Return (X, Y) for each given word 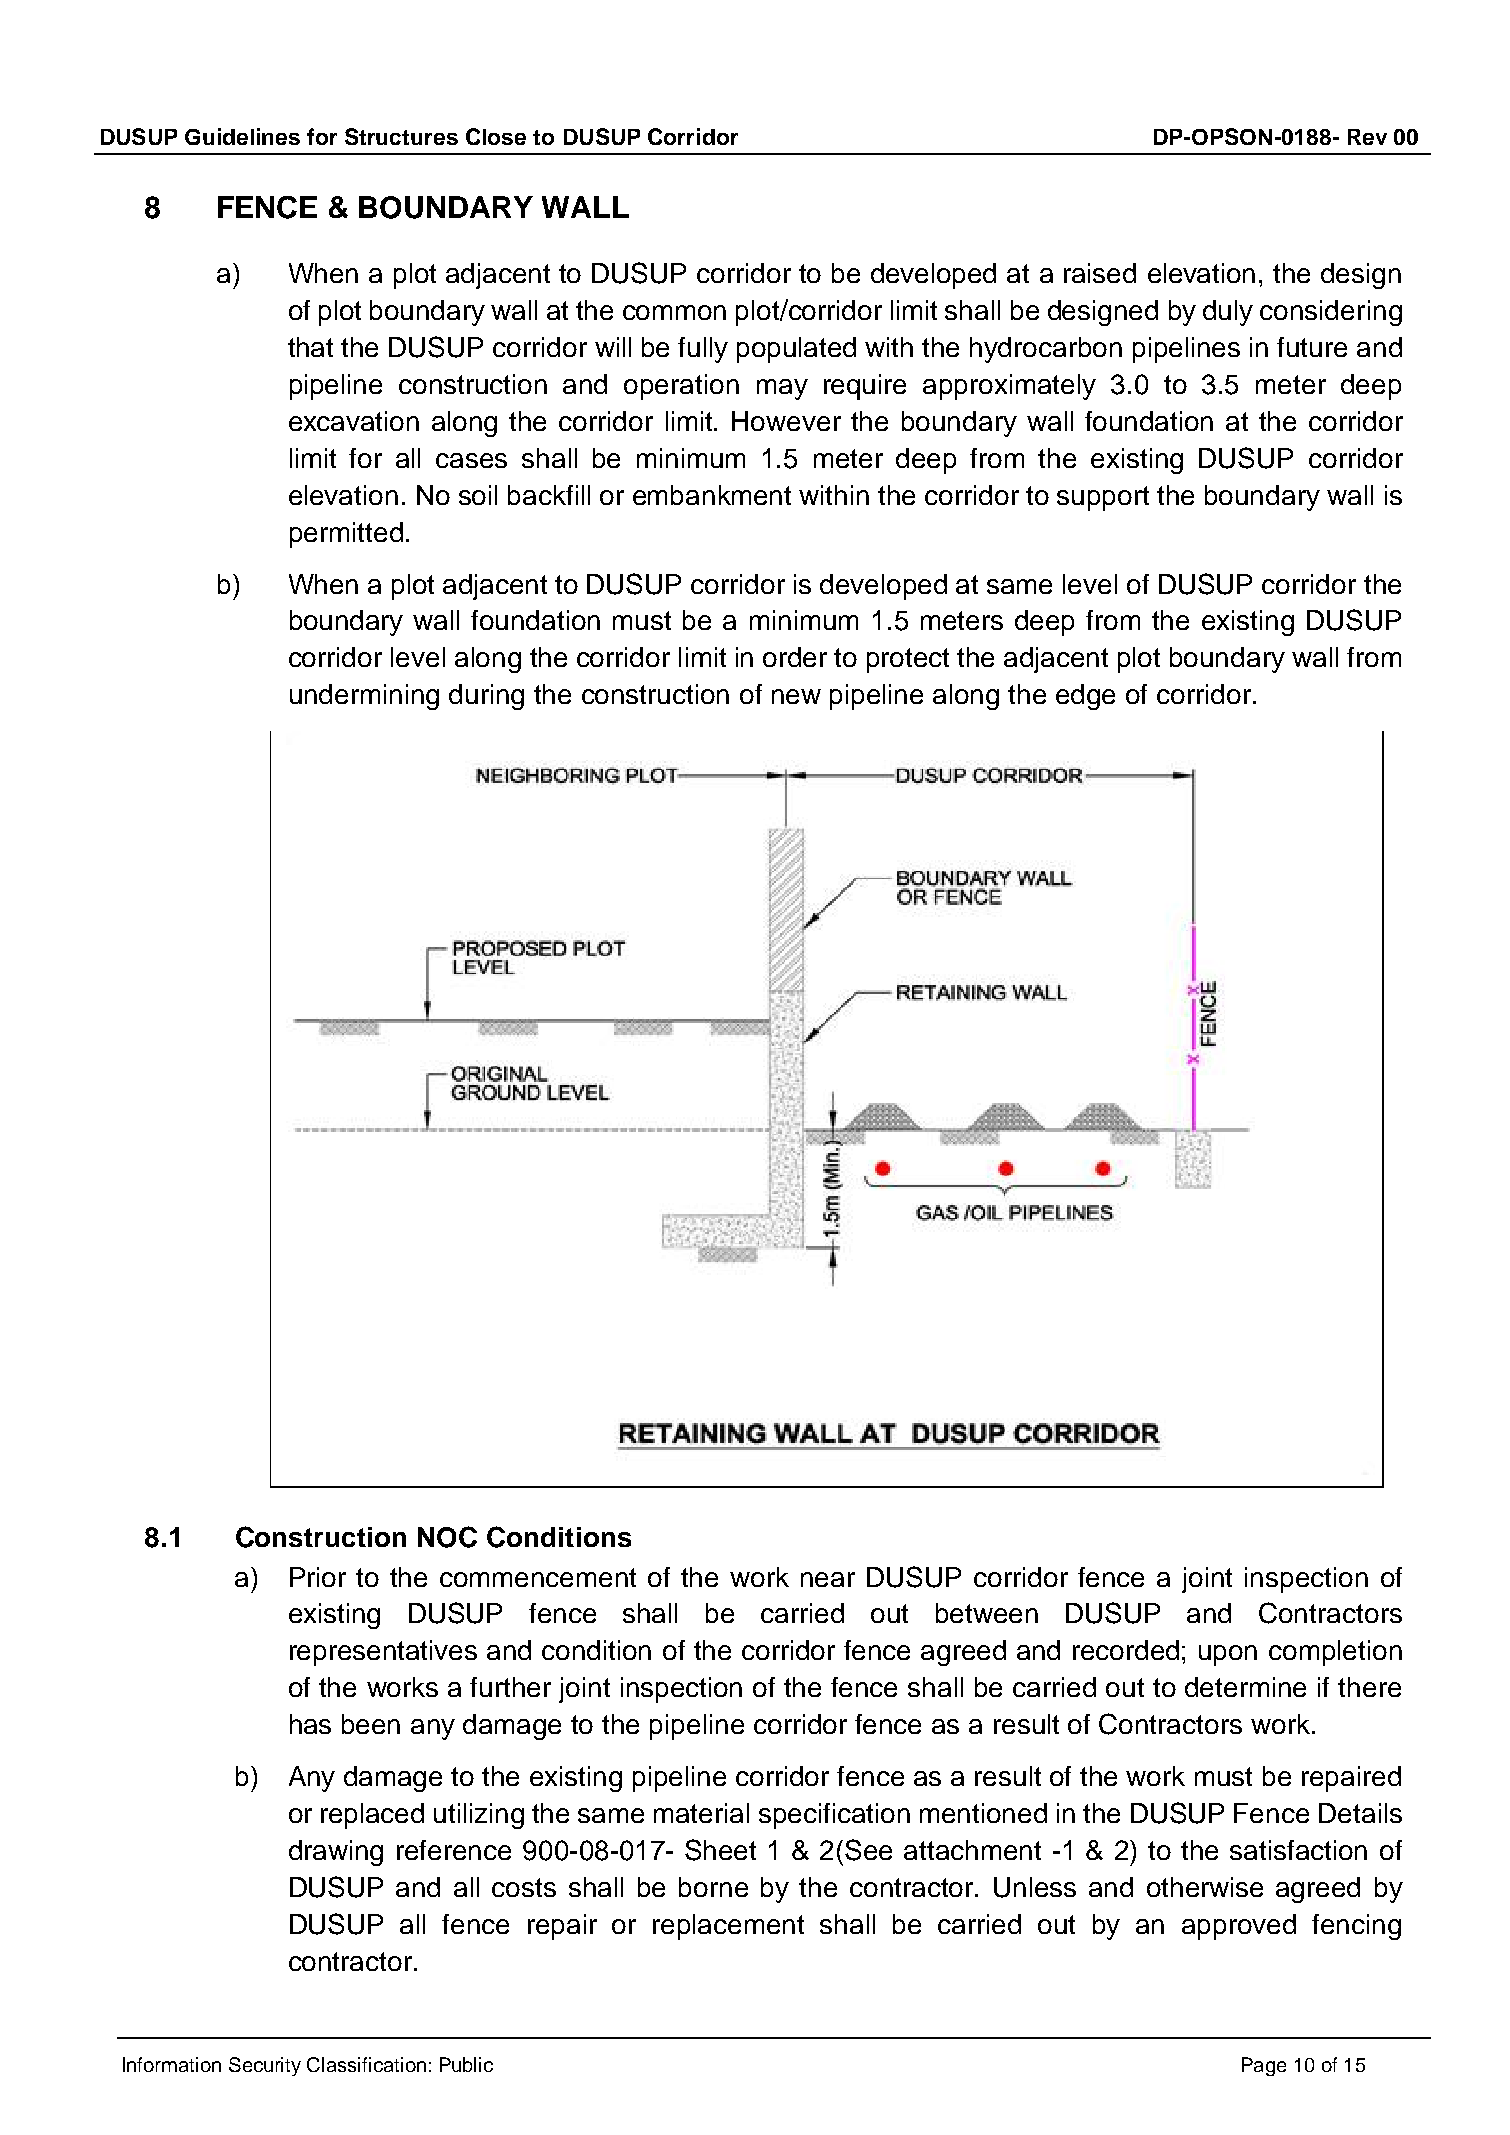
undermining (364, 697)
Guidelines (242, 136)
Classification (366, 2064)
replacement (728, 1927)
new (796, 696)
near (828, 1579)
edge (1085, 697)
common (674, 312)
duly (1228, 313)
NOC (447, 1537)
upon (1228, 1655)
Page (1264, 2066)
